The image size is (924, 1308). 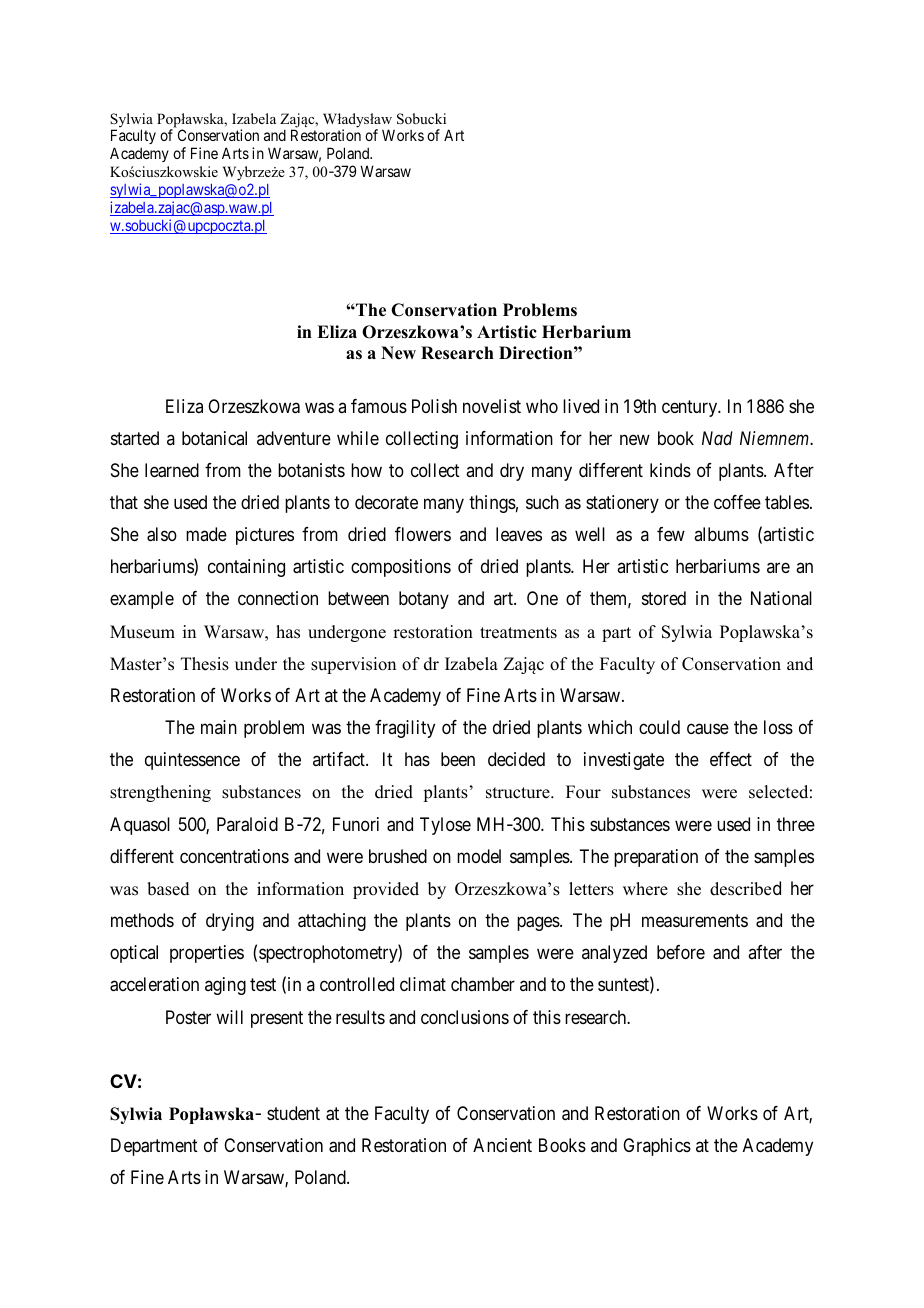 I want to click on based, so click(x=168, y=889).
